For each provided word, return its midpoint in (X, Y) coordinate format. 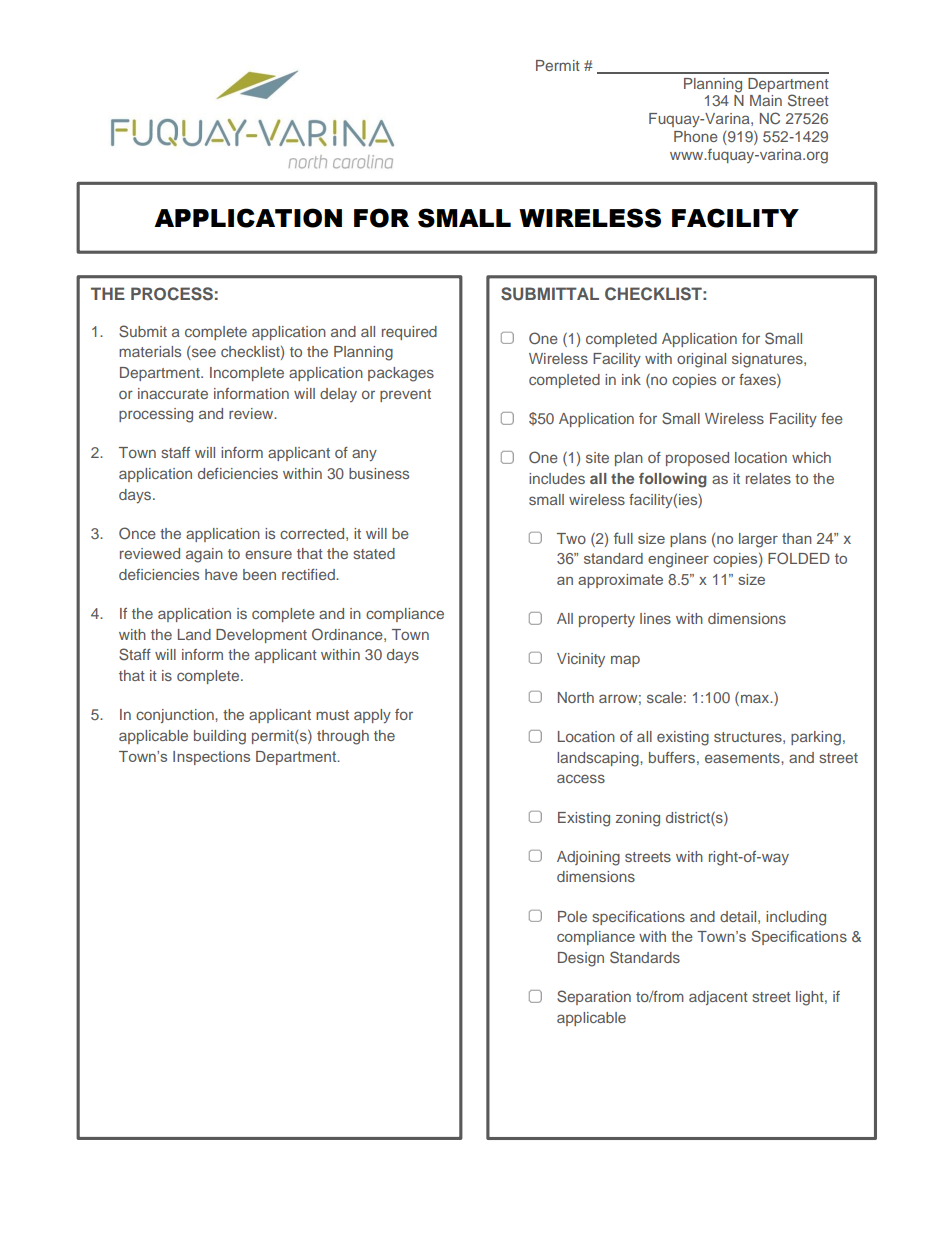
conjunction (176, 716)
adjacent (718, 998)
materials (150, 351)
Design (581, 959)
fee (832, 418)
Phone (696, 136)
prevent (405, 395)
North (576, 697)
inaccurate (173, 393)
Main (766, 100)
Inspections (211, 758)
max (756, 698)
